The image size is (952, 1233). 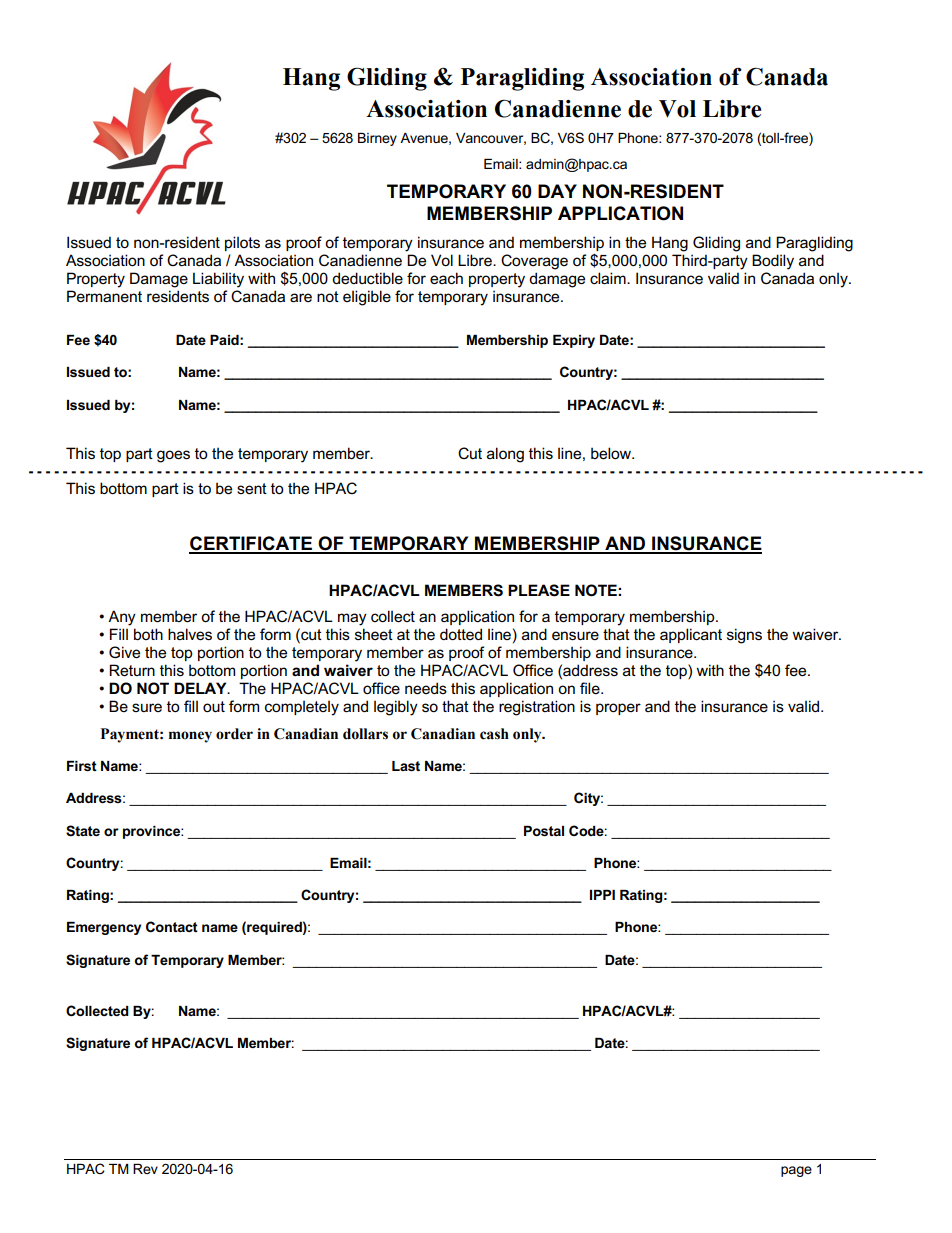 What do you see at coordinates (796, 1171) in the image?
I see `page` at bounding box center [796, 1171].
